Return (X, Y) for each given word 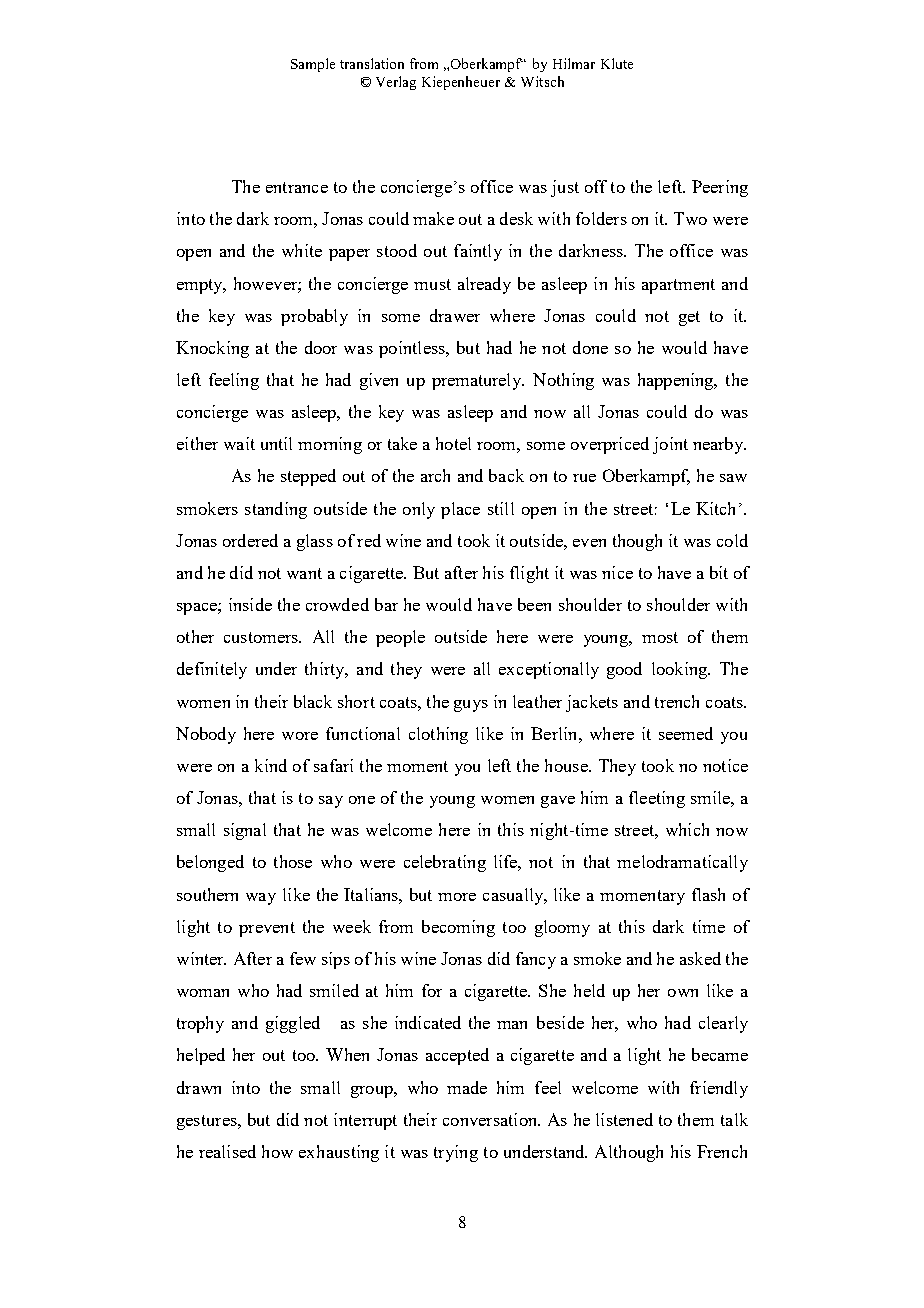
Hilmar (574, 63)
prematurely (478, 381)
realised (227, 1151)
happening (677, 381)
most (660, 637)
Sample (313, 65)
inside (250, 604)
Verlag (396, 83)
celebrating (445, 863)
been (534, 604)
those (293, 861)
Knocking (212, 349)
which (687, 829)
